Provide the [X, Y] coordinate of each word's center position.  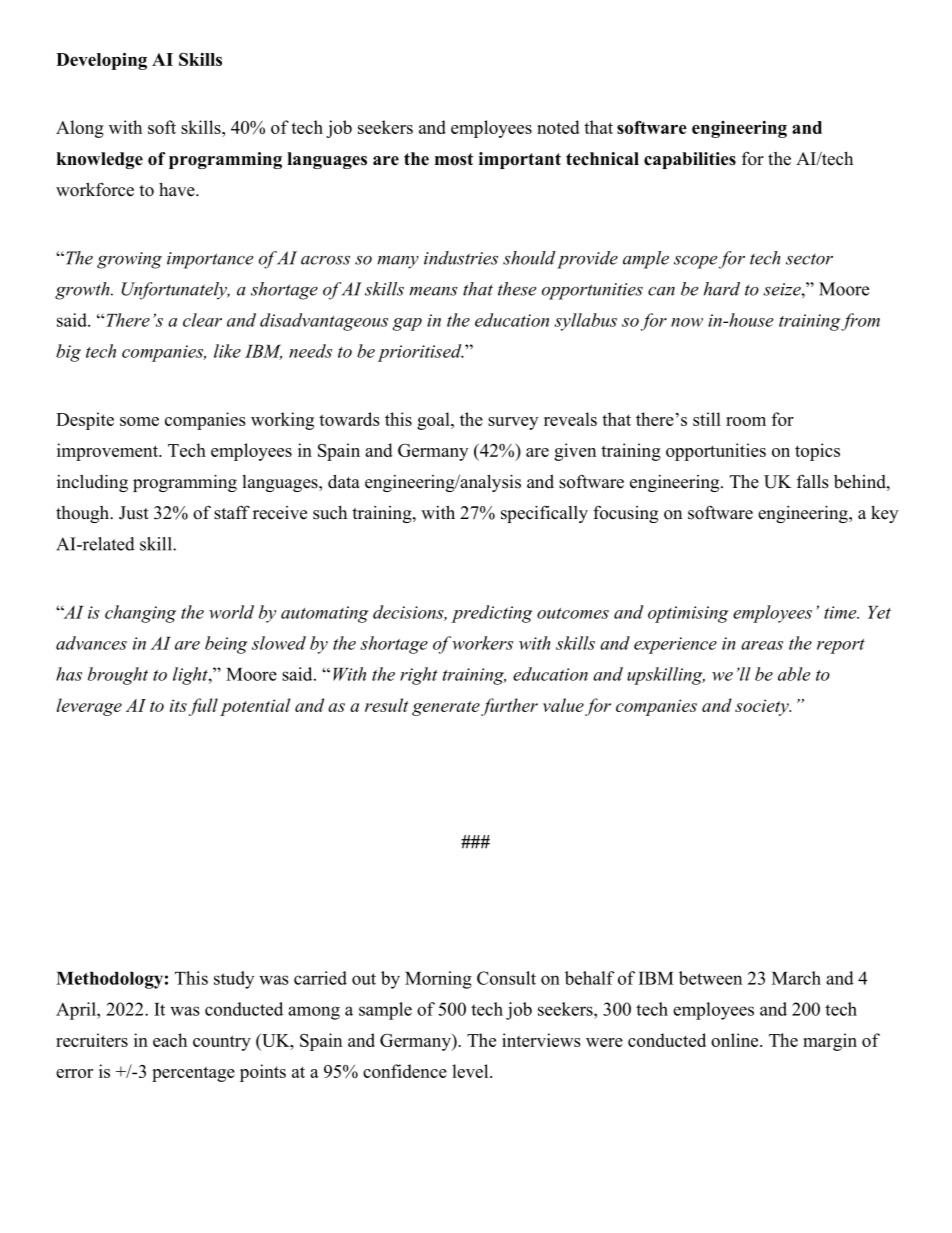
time [841, 612]
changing [140, 614]
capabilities [690, 160]
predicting [491, 614]
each [170, 1040]
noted [558, 127]
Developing [101, 61]
